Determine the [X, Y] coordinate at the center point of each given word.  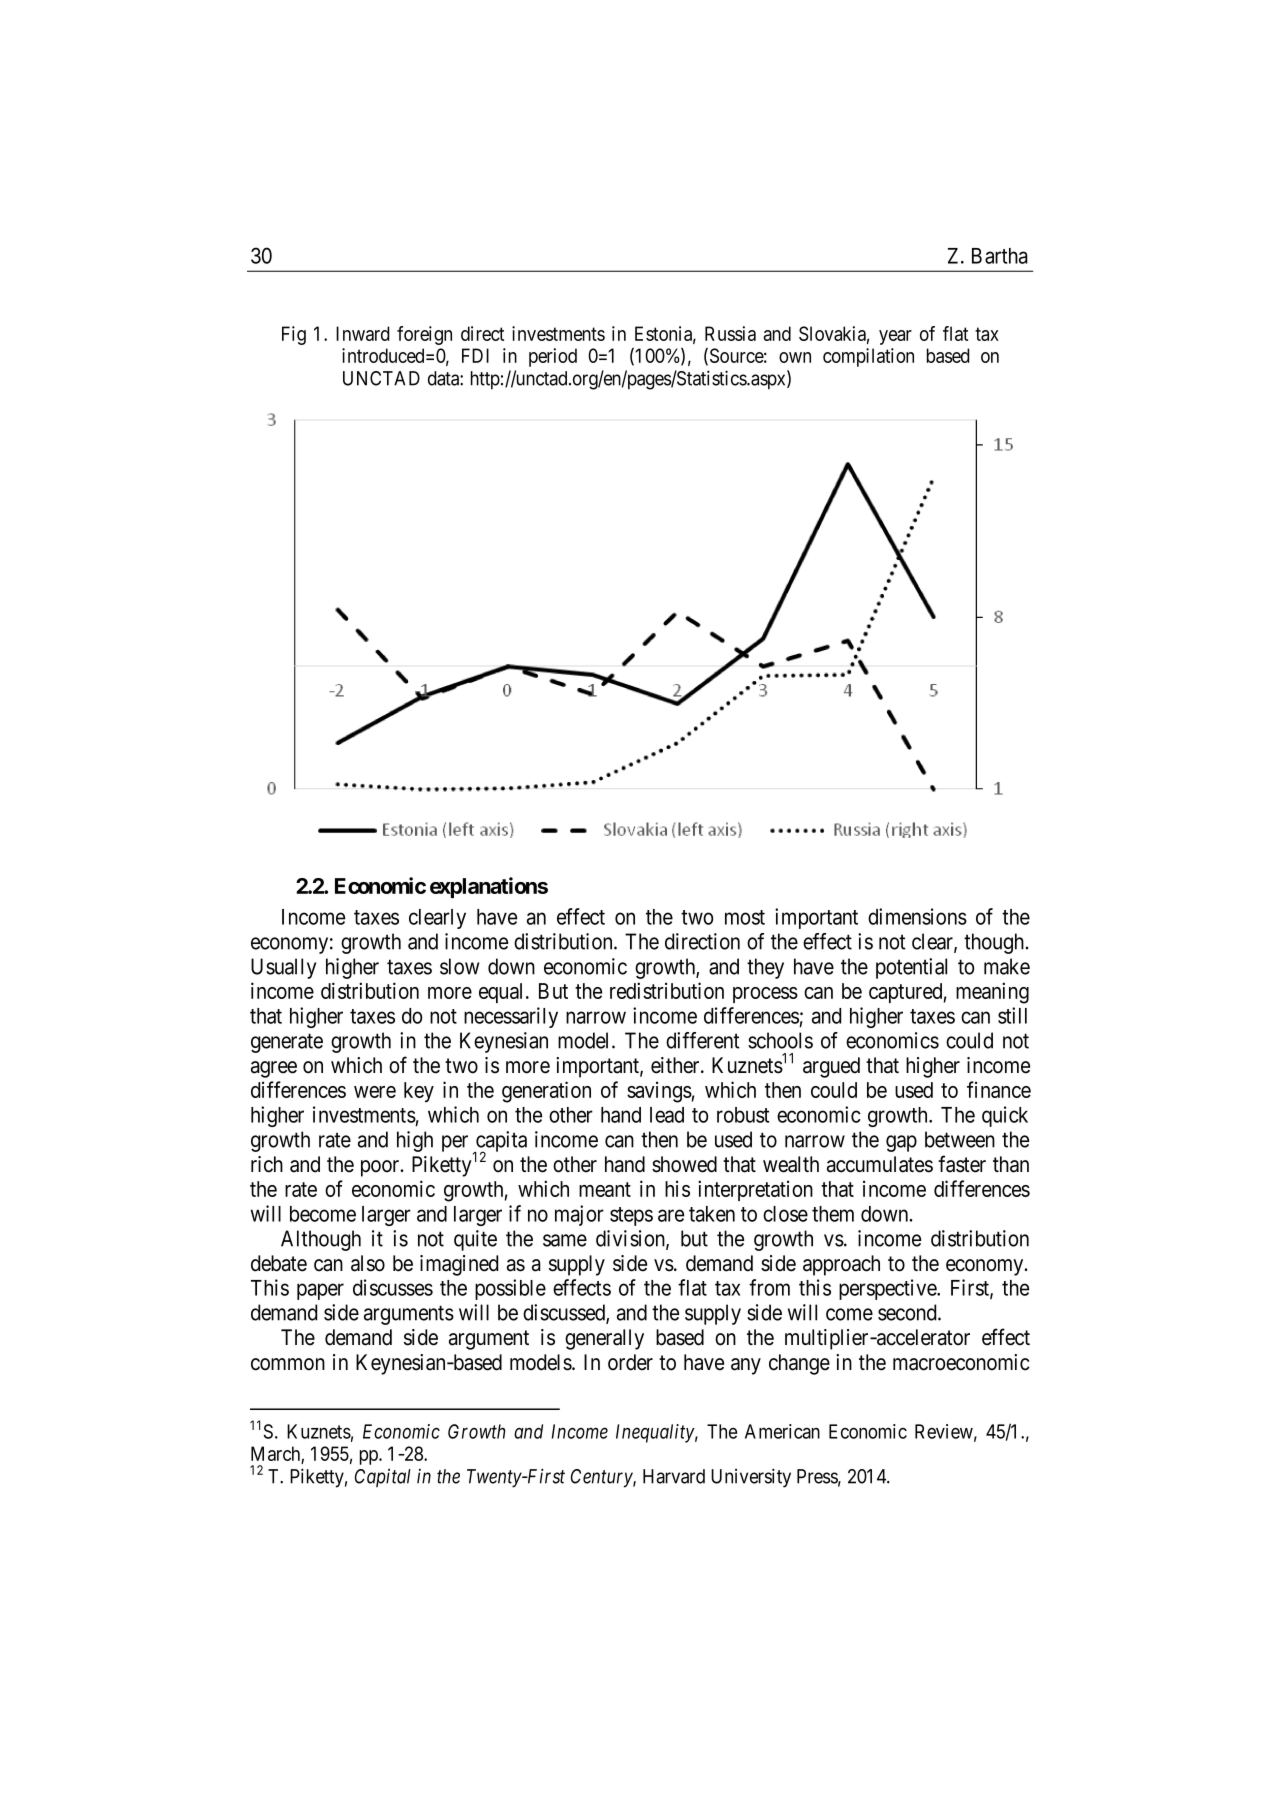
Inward [363, 333]
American [782, 1431]
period [553, 357]
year [895, 337]
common [288, 1364]
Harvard [674, 1476]
